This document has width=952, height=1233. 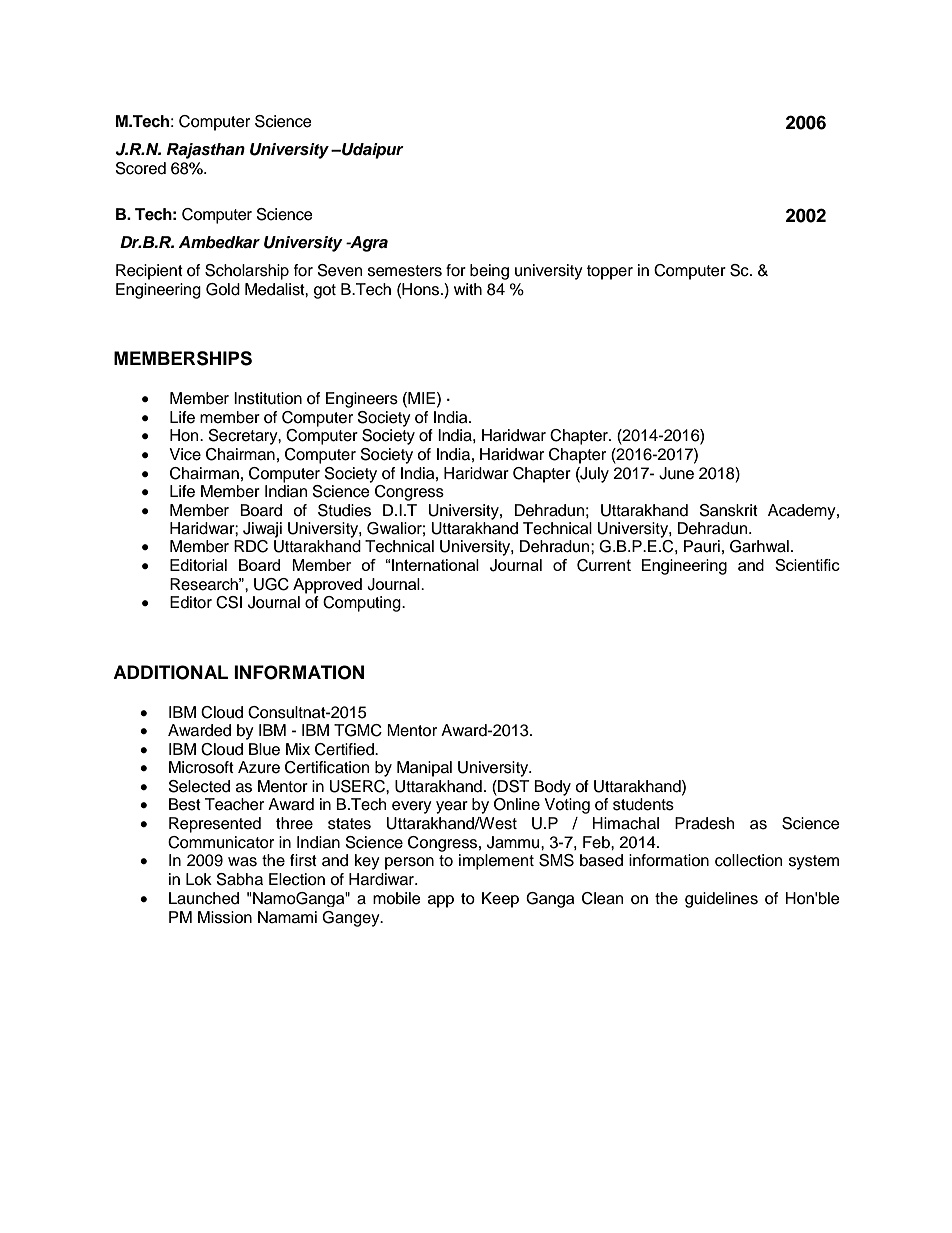 What do you see at coordinates (643, 804) in the document?
I see `students` at bounding box center [643, 804].
